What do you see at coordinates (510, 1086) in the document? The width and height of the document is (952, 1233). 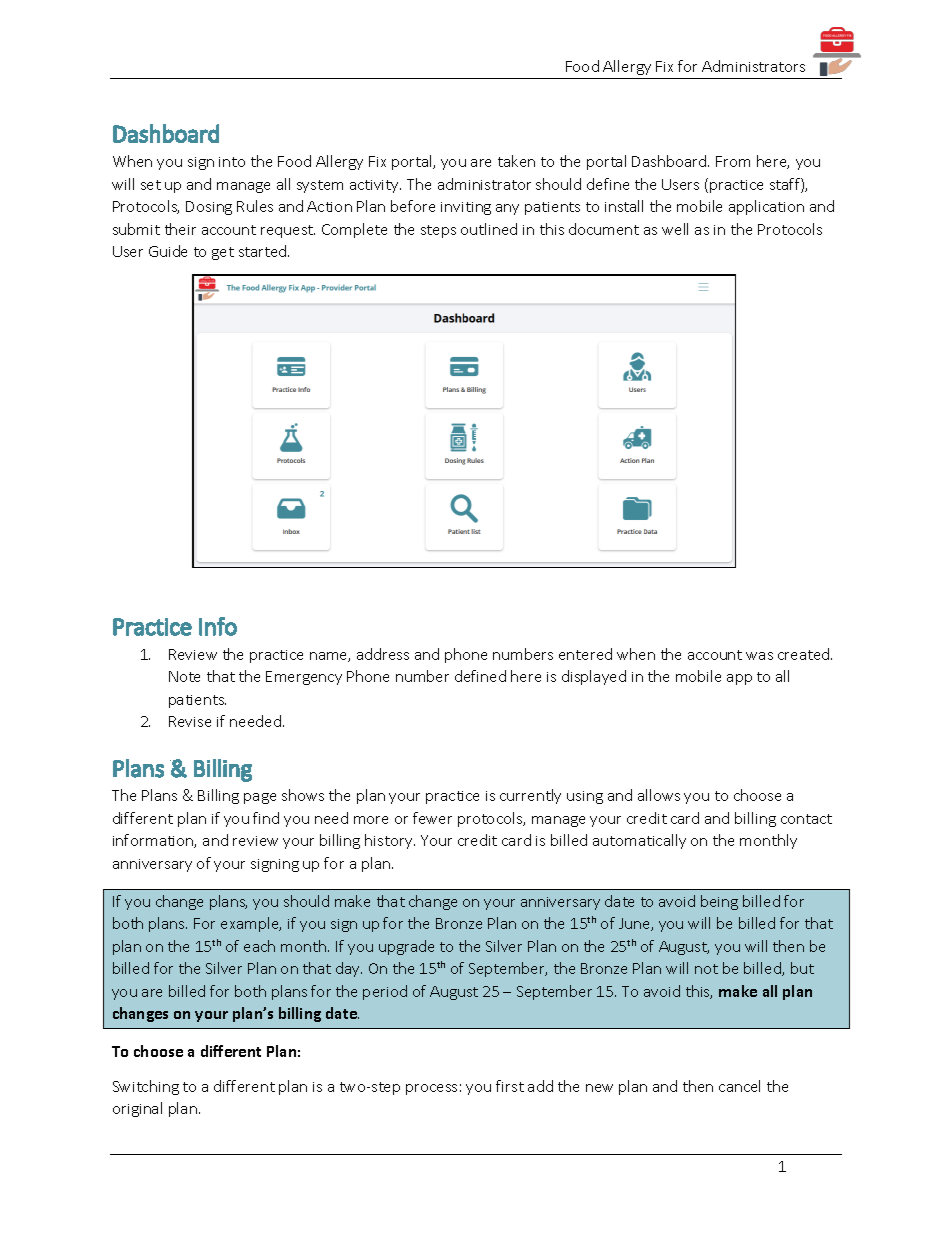 I see `first` at bounding box center [510, 1086].
